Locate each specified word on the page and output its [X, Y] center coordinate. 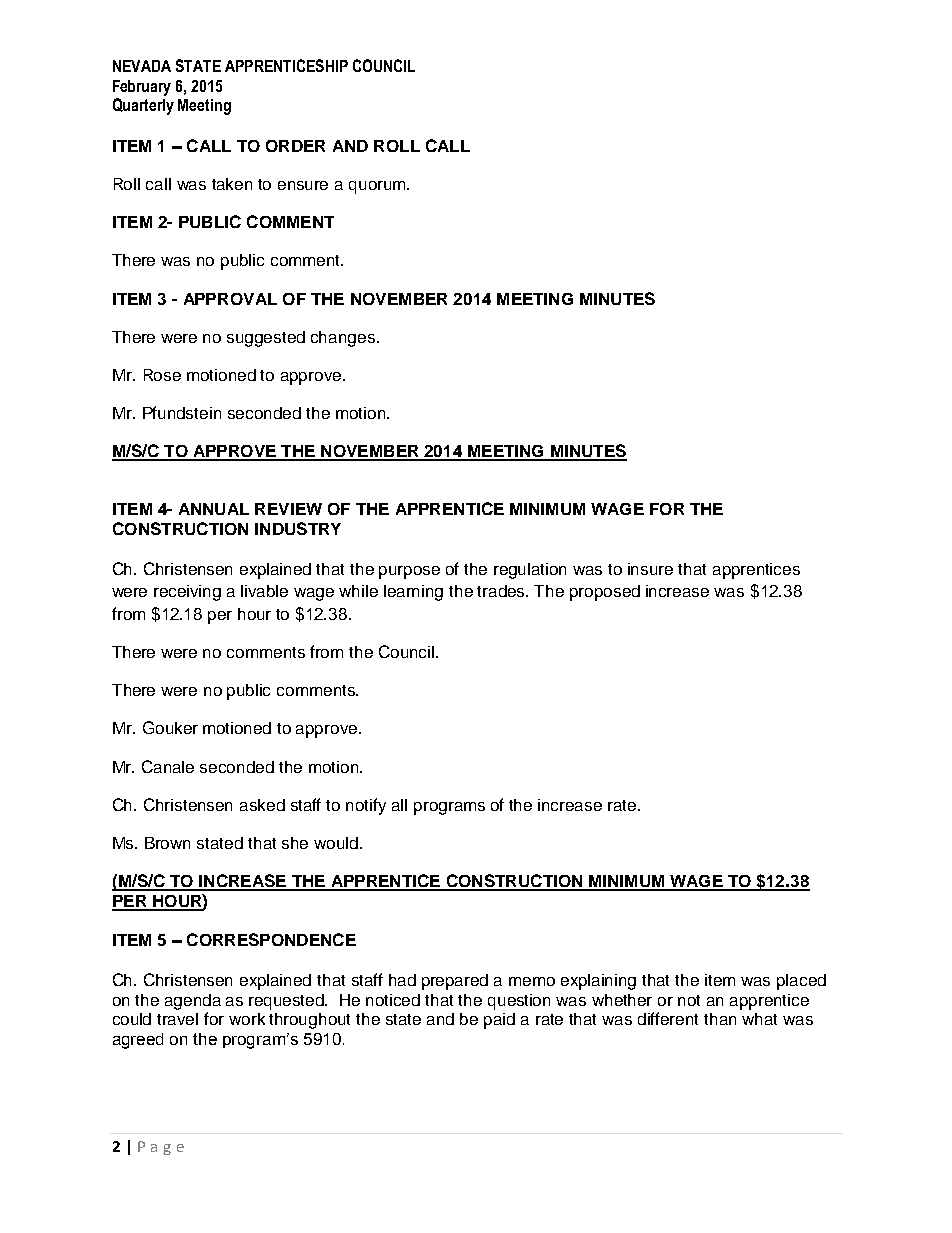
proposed [605, 593]
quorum [378, 187]
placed [801, 982]
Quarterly [143, 106]
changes [344, 339]
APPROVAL [230, 299]
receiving [187, 593]
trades [502, 591]
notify [366, 806]
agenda [193, 1002]
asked [262, 805]
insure [650, 569]
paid [499, 1021]
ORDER [295, 146]
